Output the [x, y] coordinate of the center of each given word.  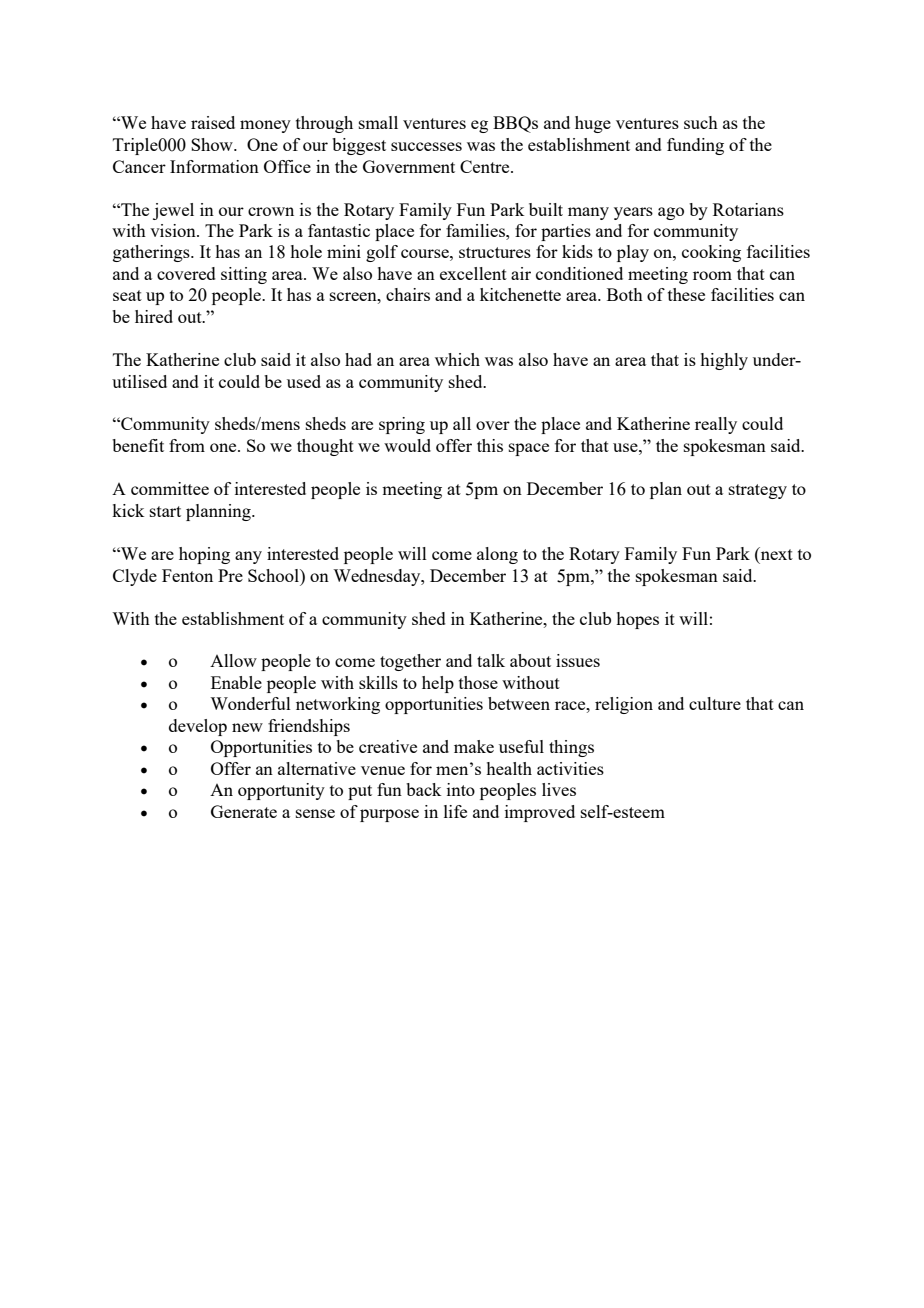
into [461, 789]
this [490, 445]
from [187, 445]
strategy [758, 491]
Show [213, 144]
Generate [244, 811]
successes [426, 146]
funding [695, 146]
